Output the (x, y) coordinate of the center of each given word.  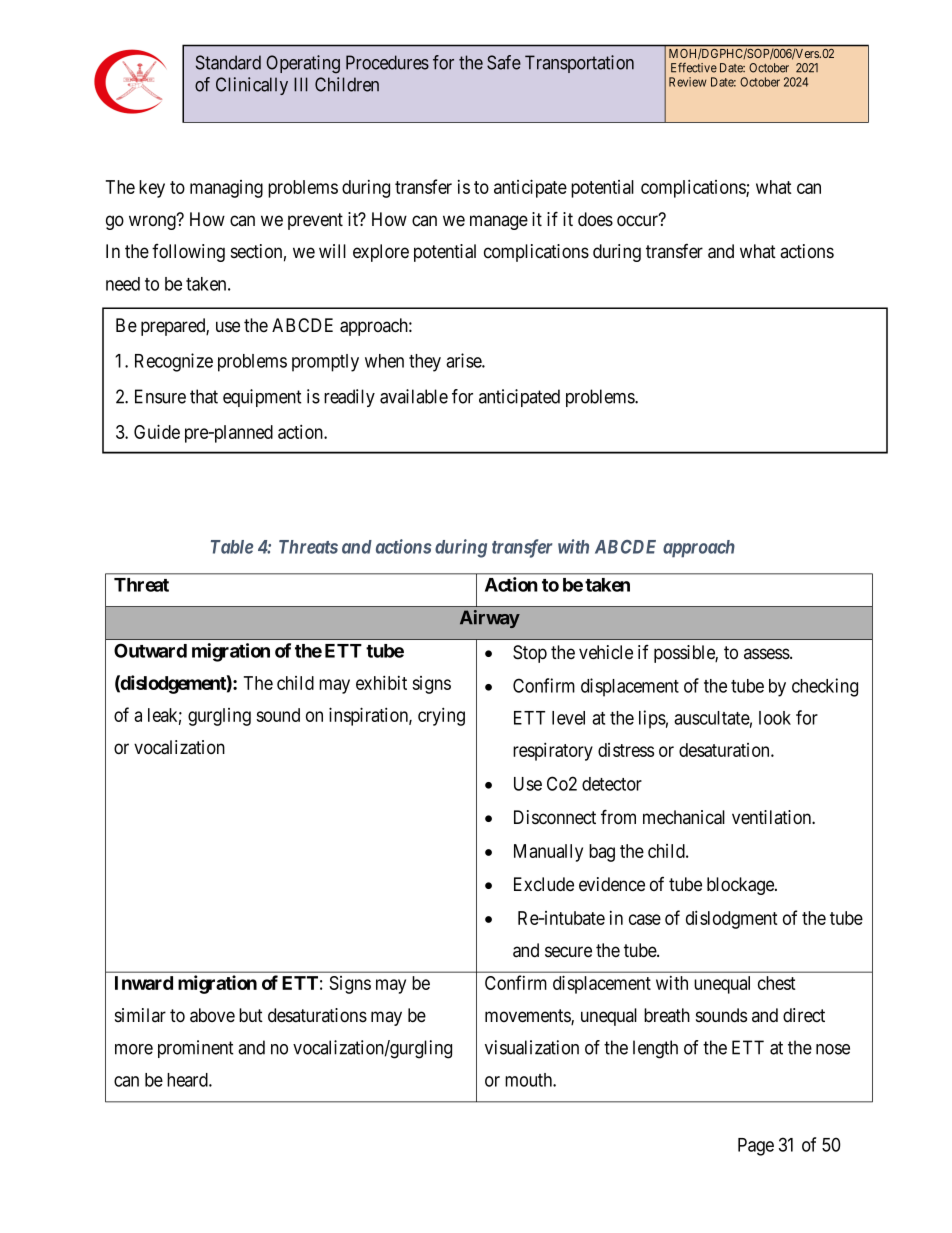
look (775, 718)
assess (767, 654)
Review (688, 82)
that (204, 396)
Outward (150, 650)
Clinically (252, 86)
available (414, 396)
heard (188, 1080)
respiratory (553, 751)
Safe (504, 62)
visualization (532, 1047)
